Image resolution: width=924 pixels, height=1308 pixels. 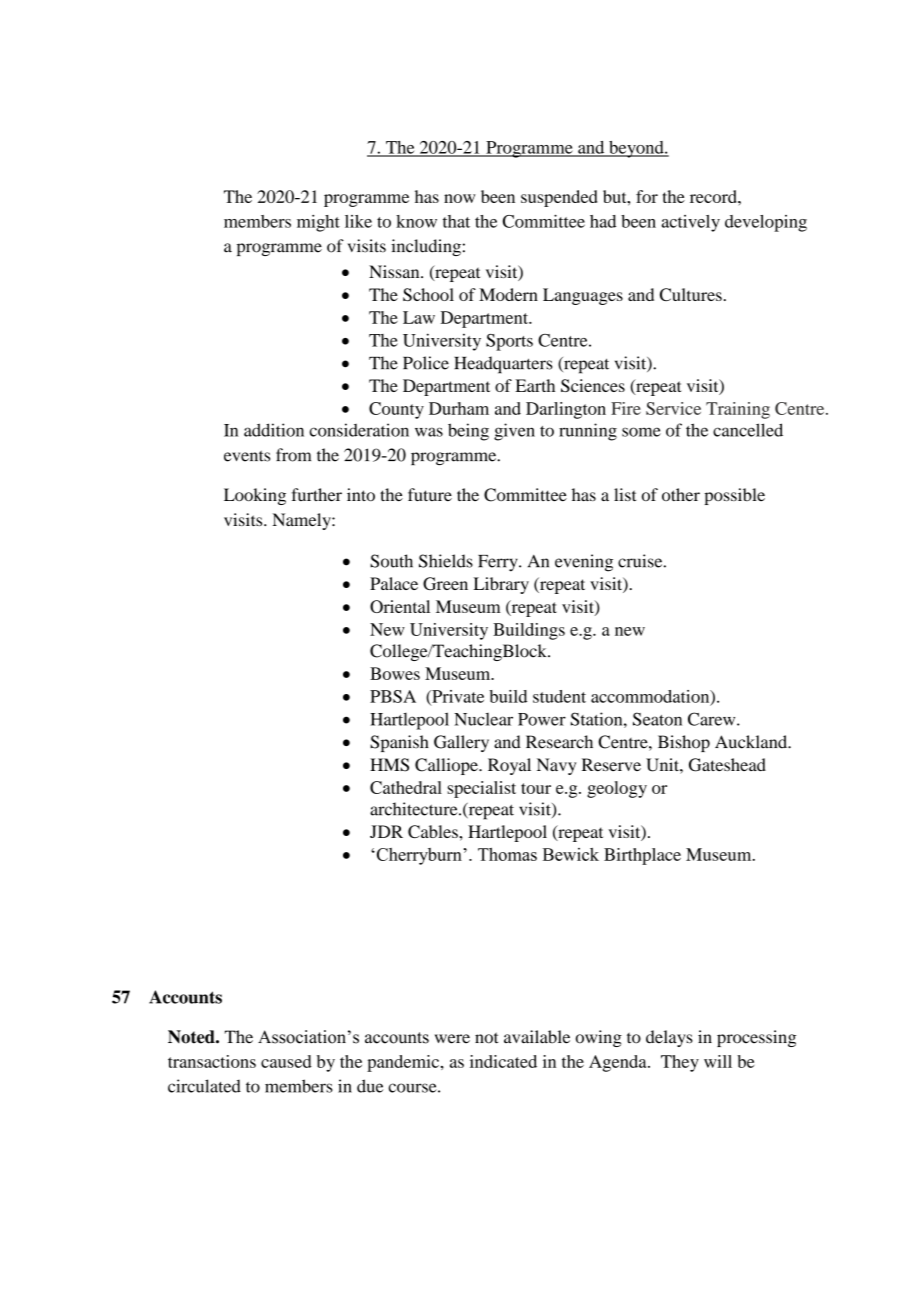 What do you see at coordinates (468, 432) in the page?
I see `being` at bounding box center [468, 432].
